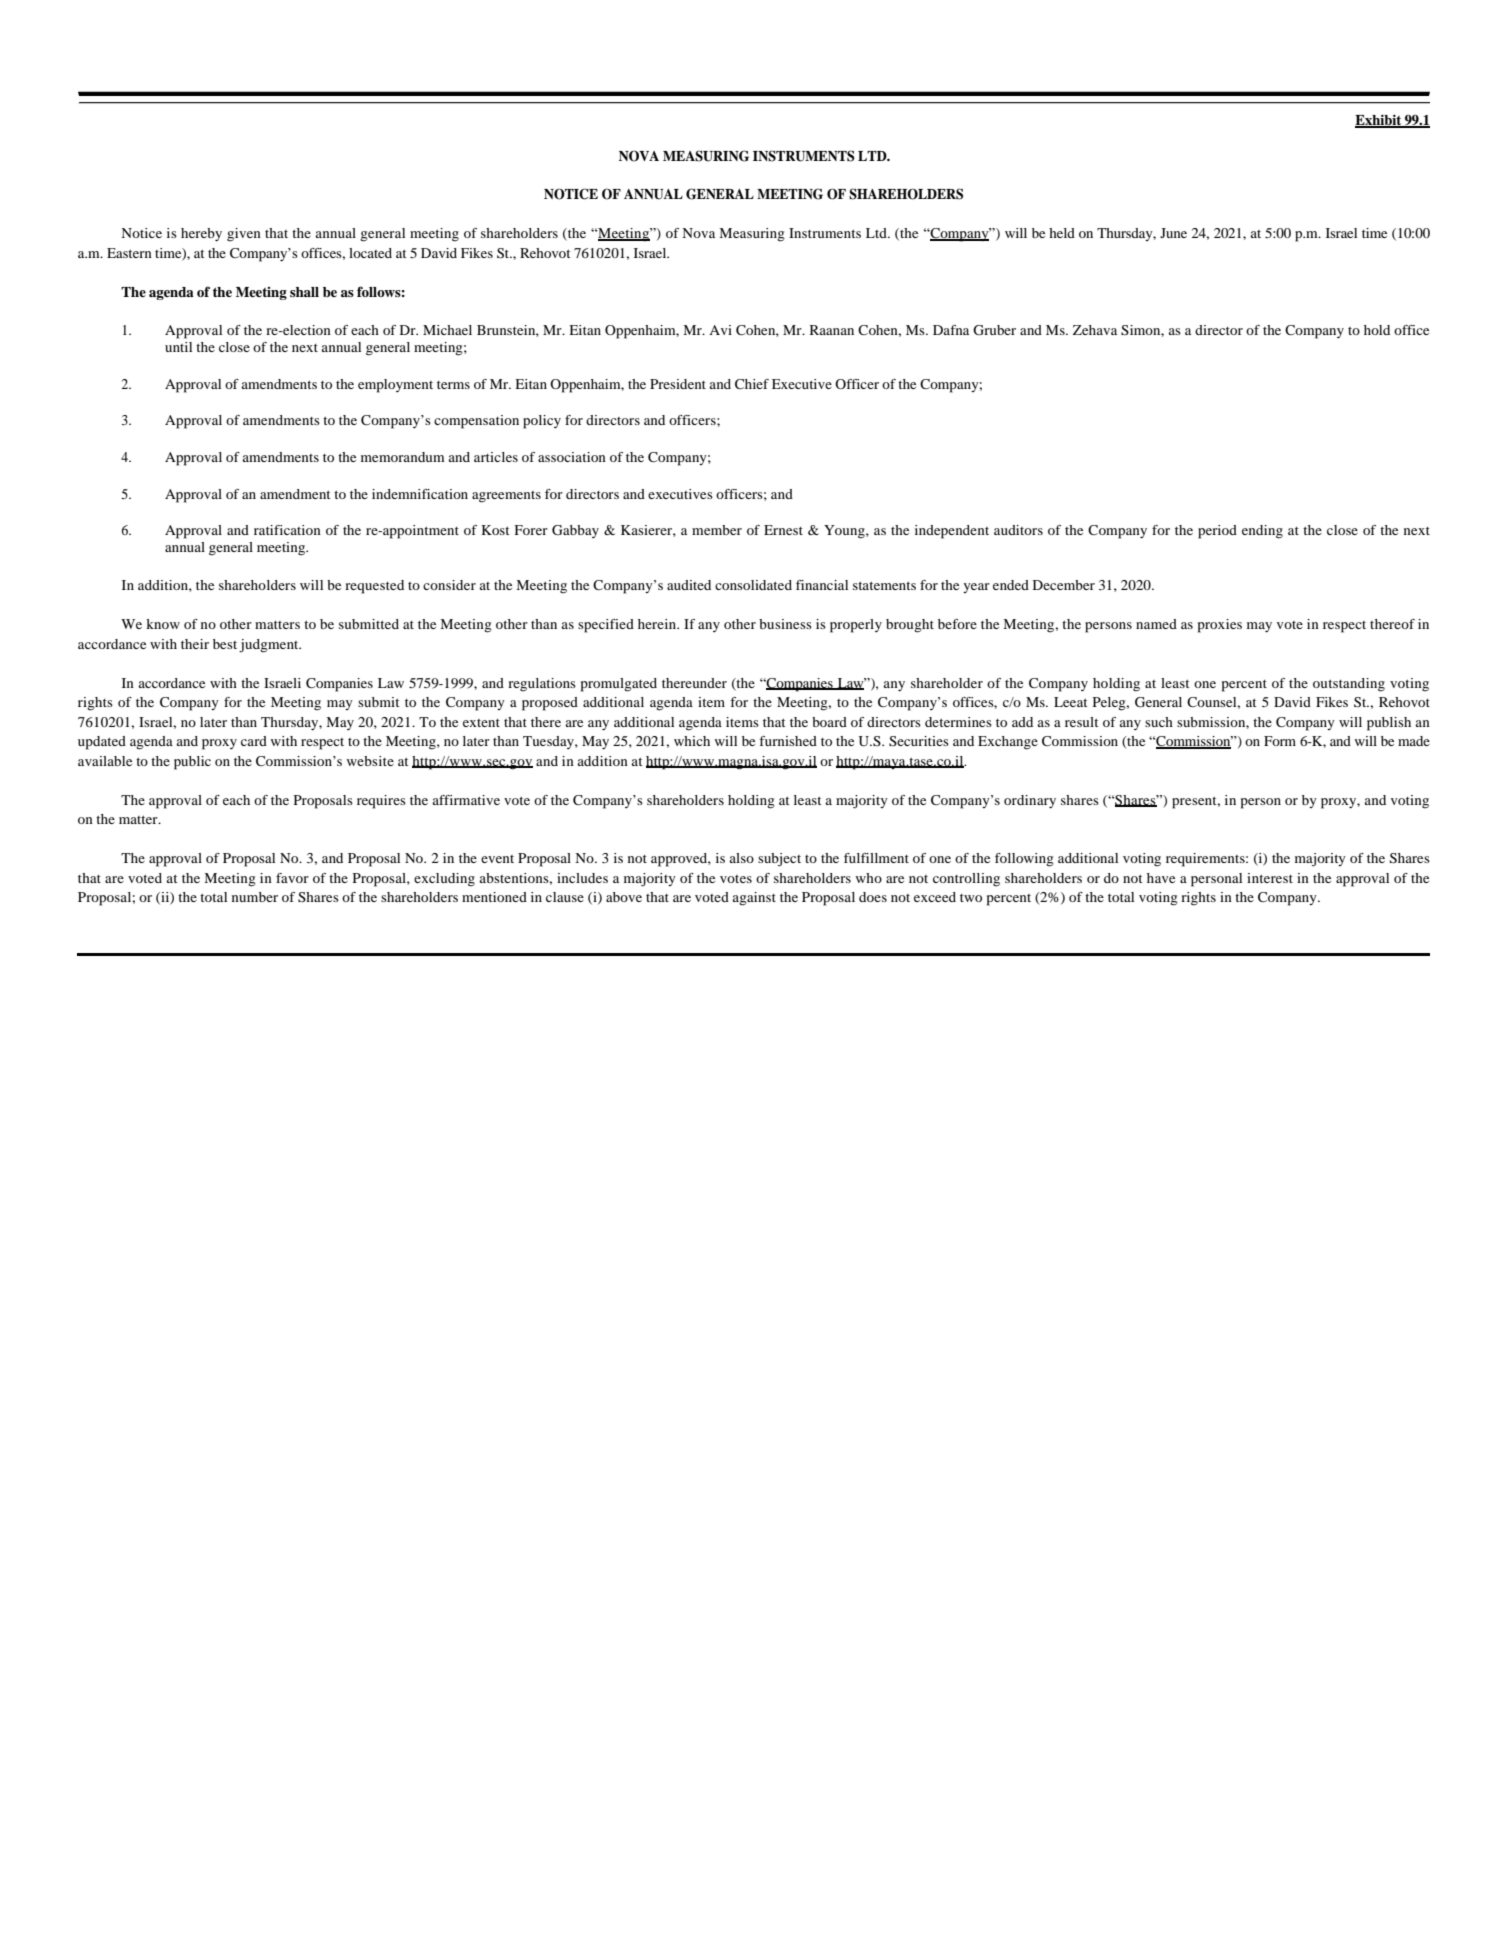 The image size is (1508, 1952). I want to click on Ernest, so click(783, 530).
